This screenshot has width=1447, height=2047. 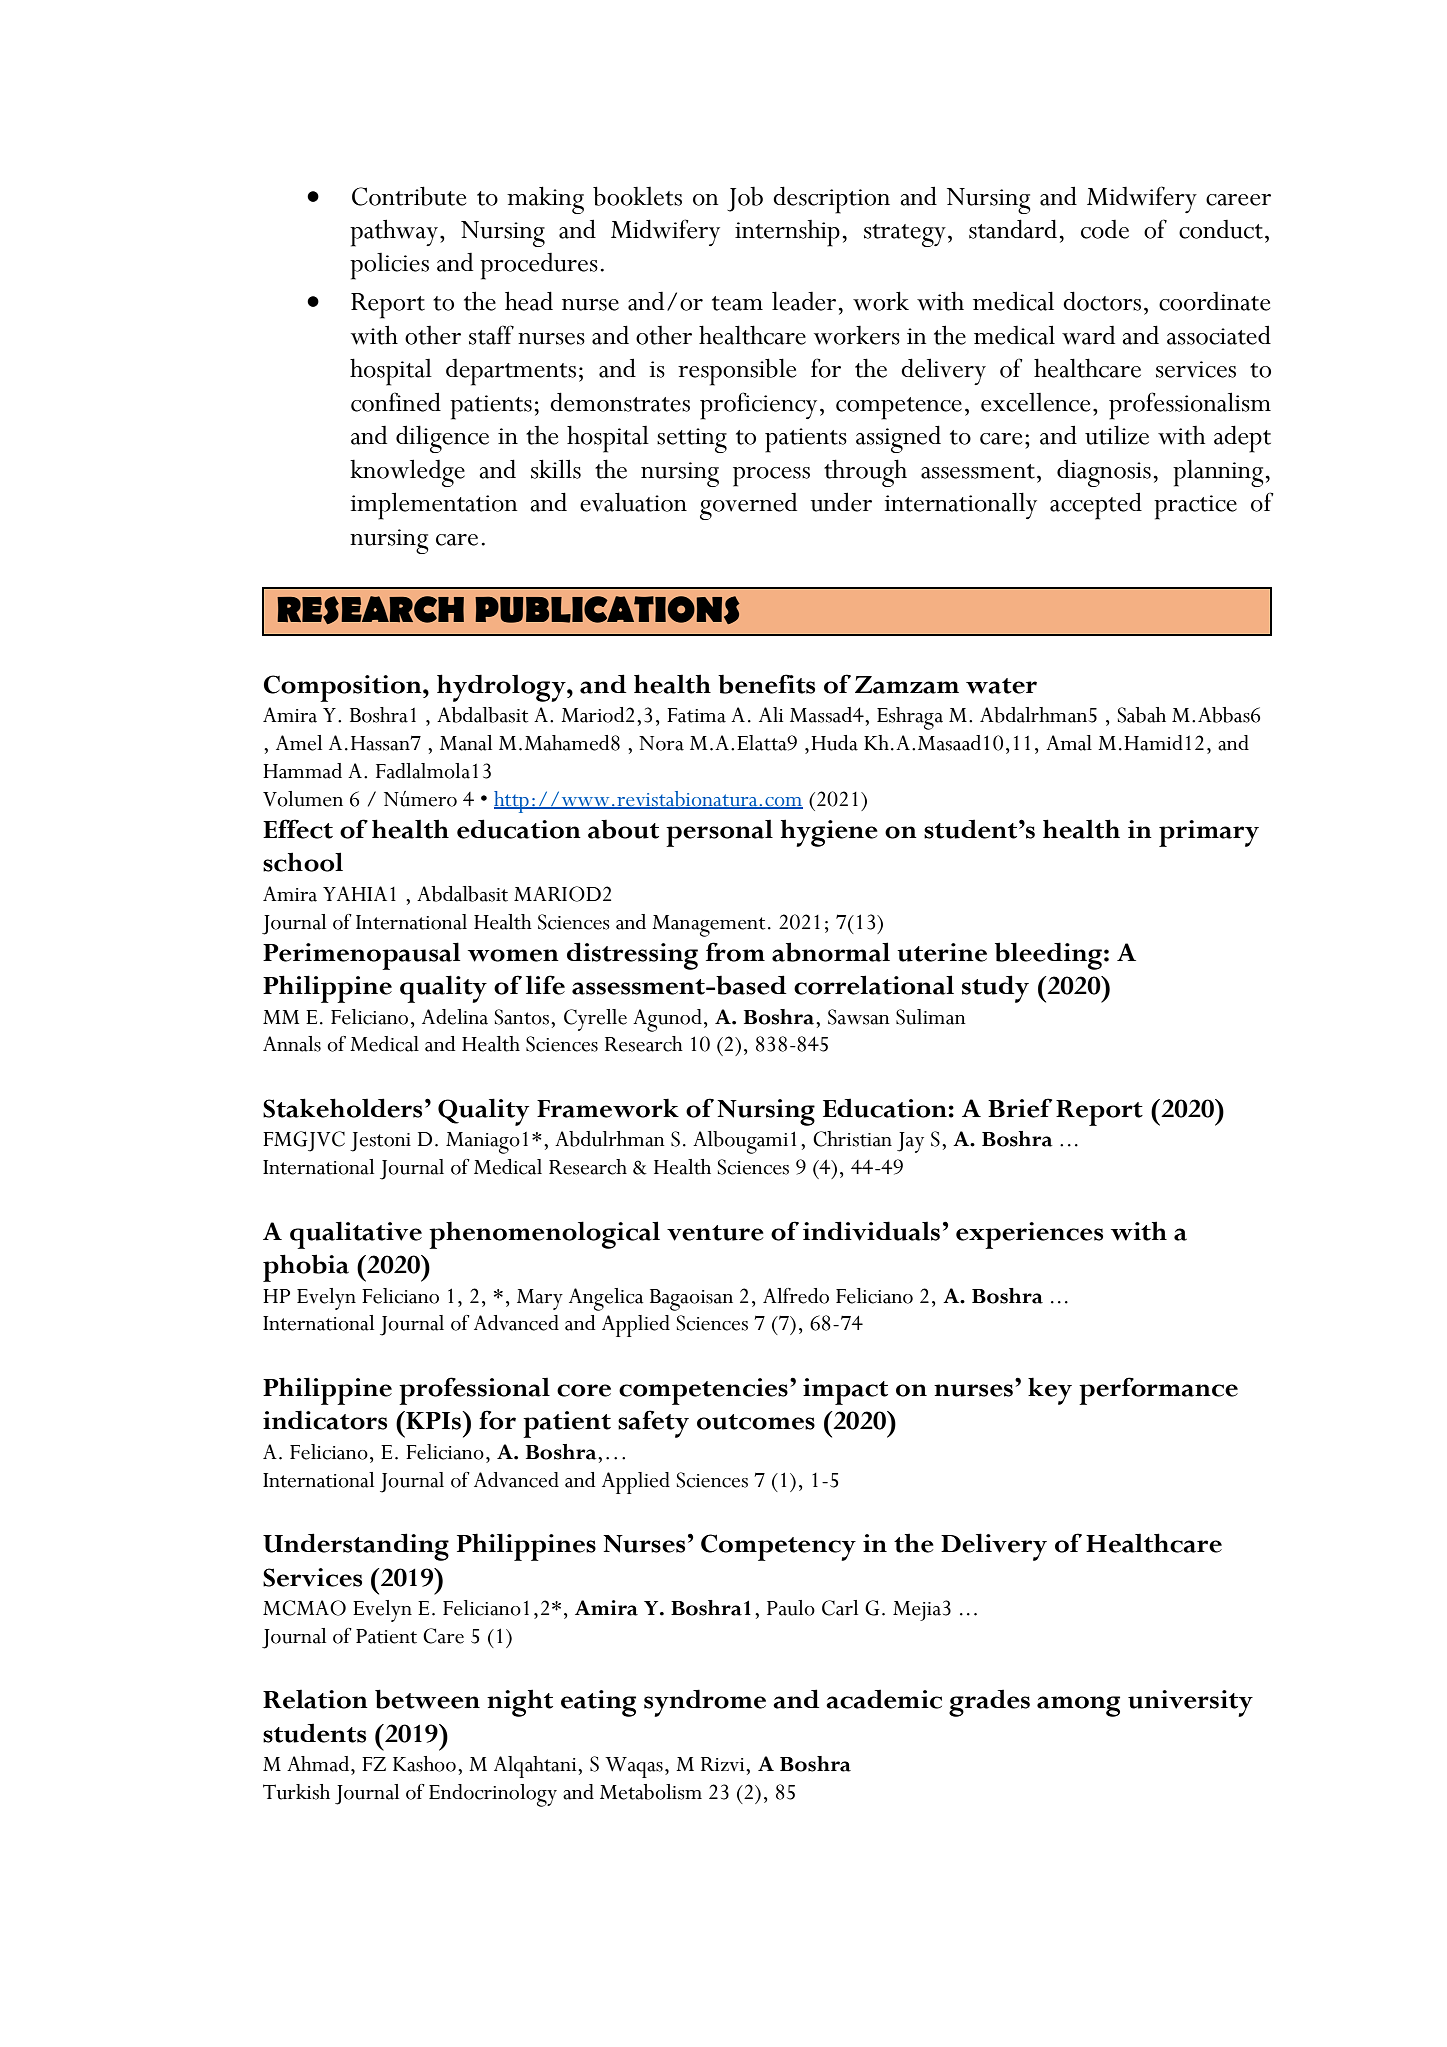 I want to click on code, so click(x=1105, y=229).
